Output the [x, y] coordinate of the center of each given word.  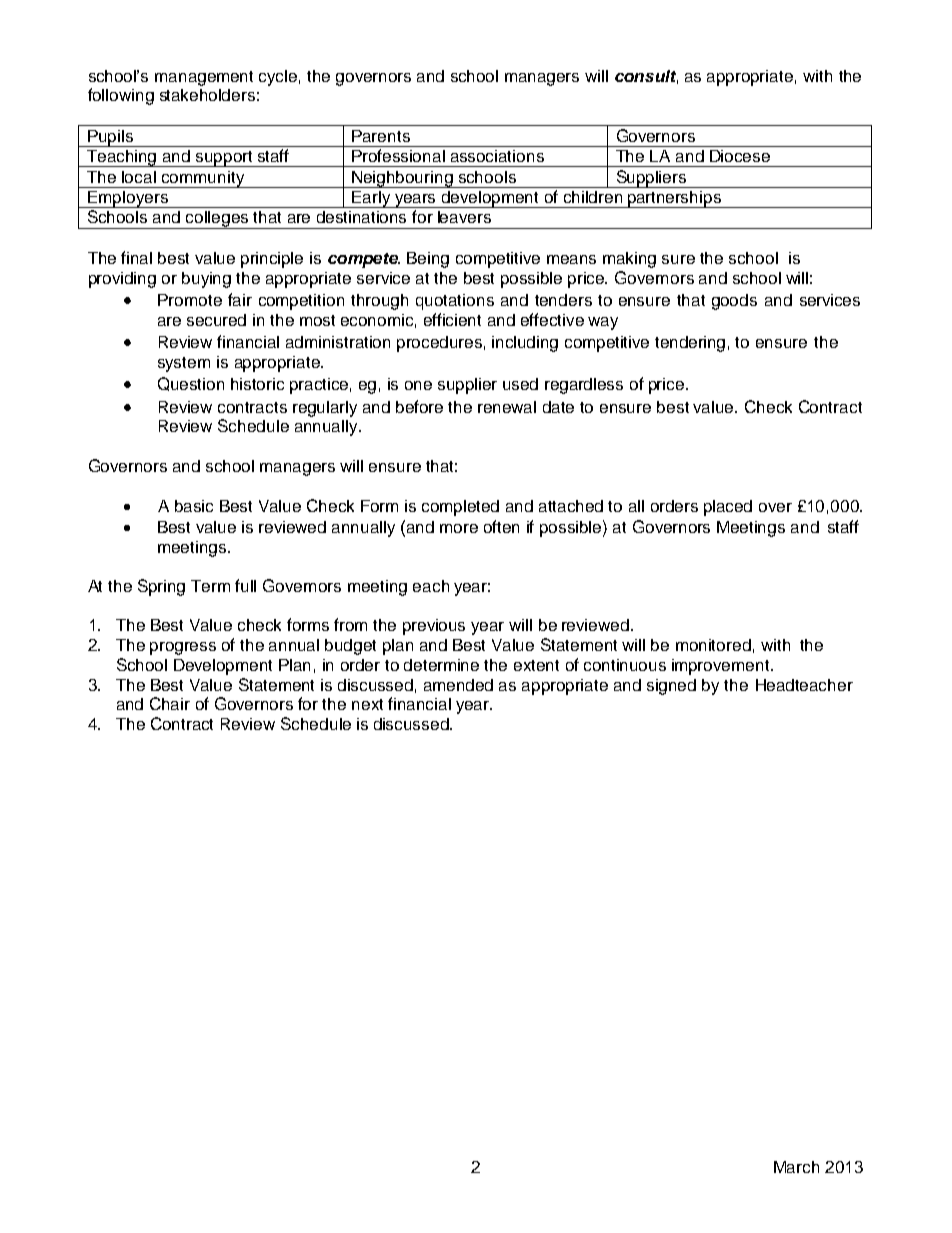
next [367, 704]
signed [671, 687]
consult [646, 77]
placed [728, 508]
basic [194, 506]
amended [458, 685]
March [796, 1167]
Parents [381, 136]
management [204, 78]
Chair [170, 703]
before [419, 406]
